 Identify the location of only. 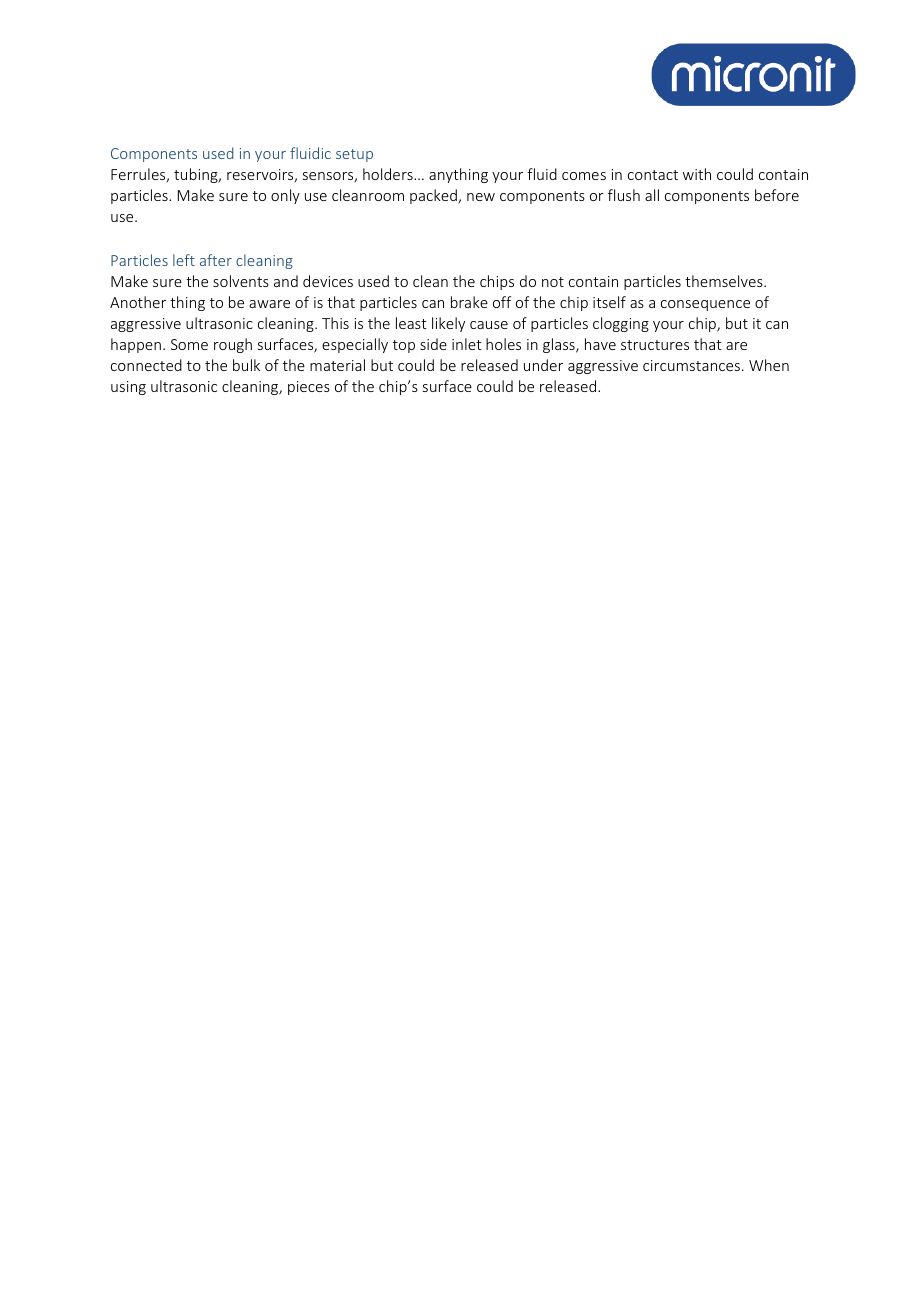
(285, 196).
